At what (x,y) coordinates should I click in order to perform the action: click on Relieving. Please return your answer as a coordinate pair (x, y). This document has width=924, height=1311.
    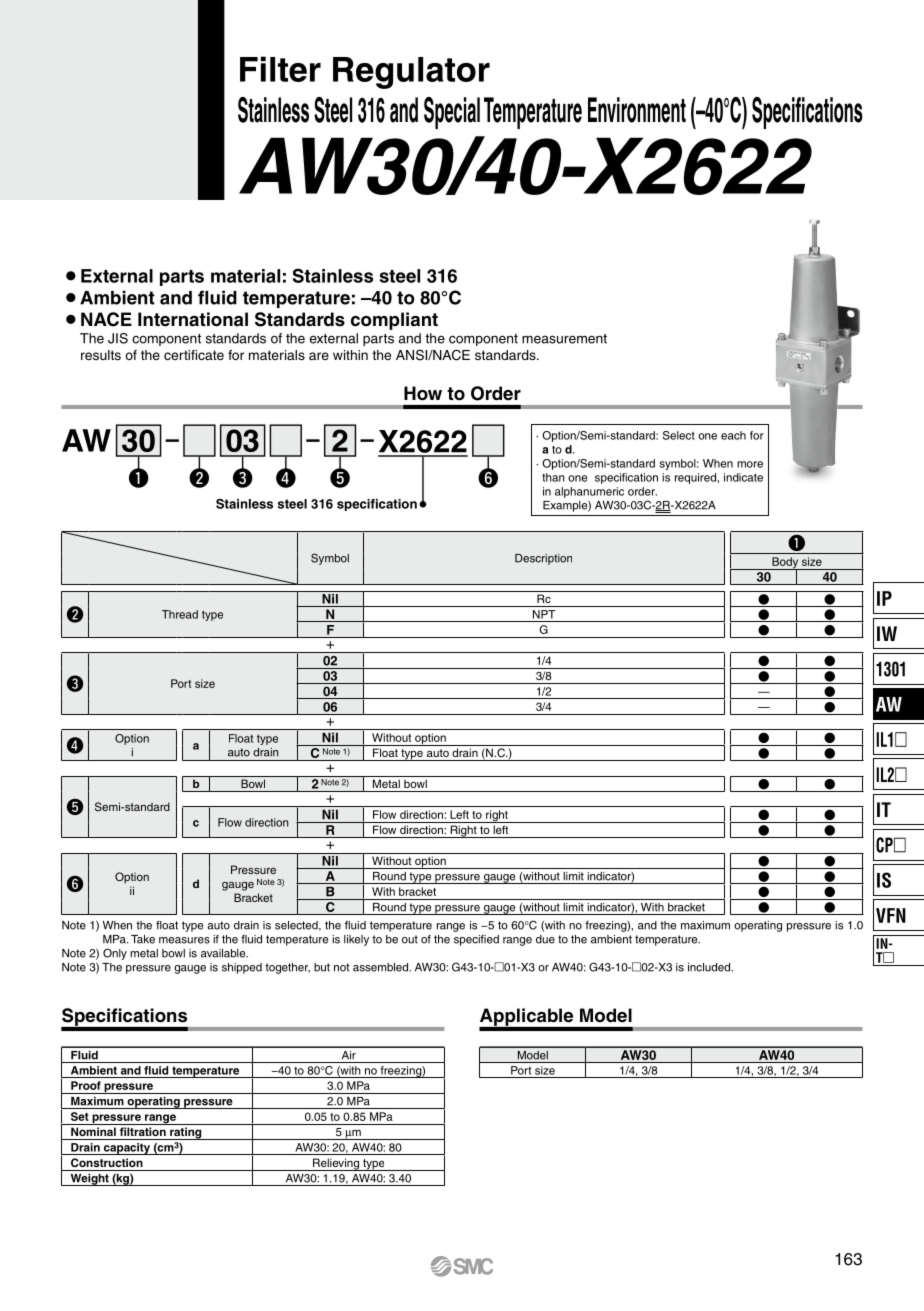
    Looking at the image, I should click on (336, 1164).
